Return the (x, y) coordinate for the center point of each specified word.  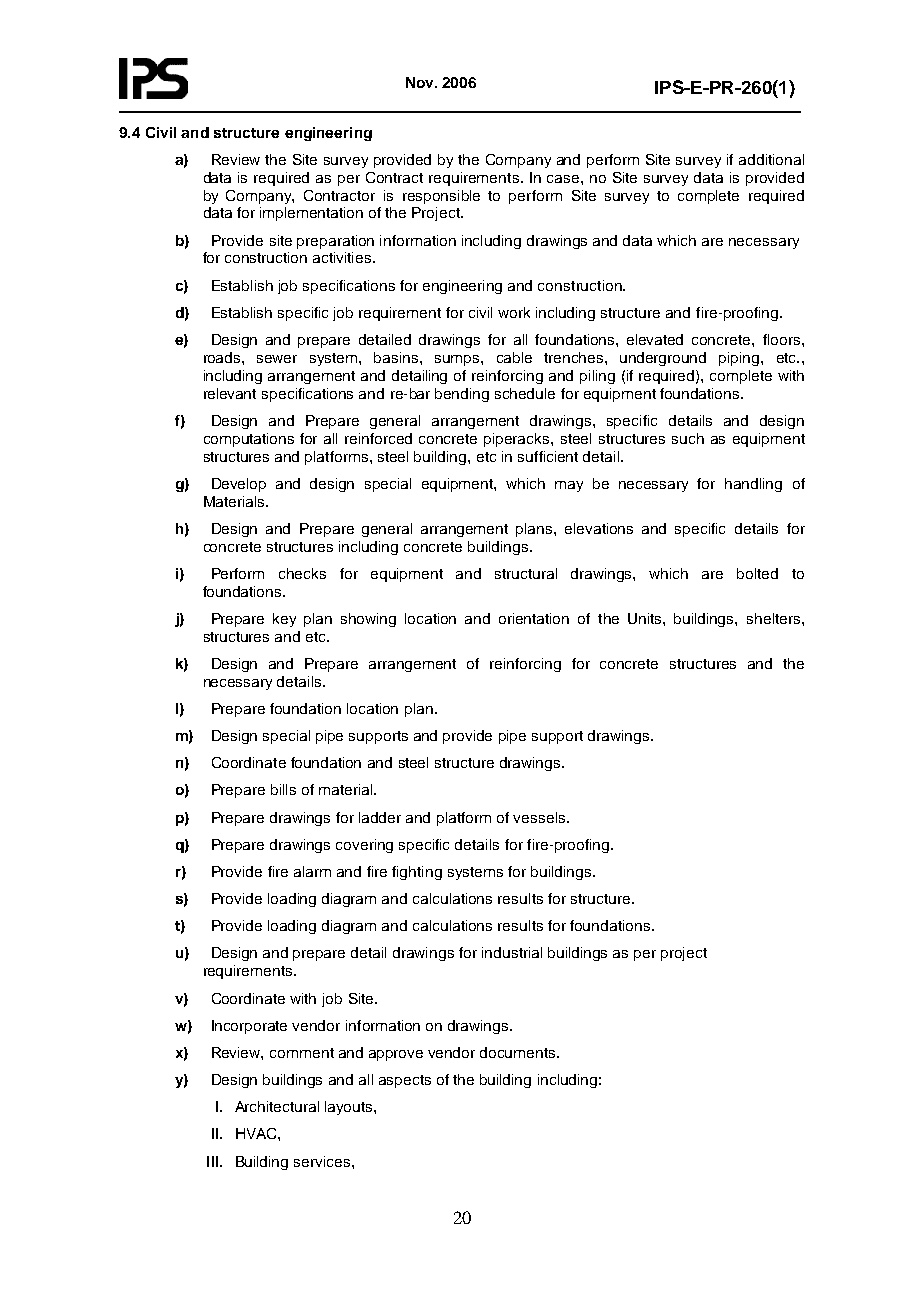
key (284, 620)
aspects (405, 1081)
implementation (311, 214)
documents (519, 1052)
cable (514, 357)
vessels (540, 817)
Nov (421, 82)
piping (740, 359)
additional (771, 159)
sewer (277, 359)
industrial (512, 952)
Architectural (277, 1106)
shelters (775, 618)
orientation (534, 618)
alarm (312, 871)
